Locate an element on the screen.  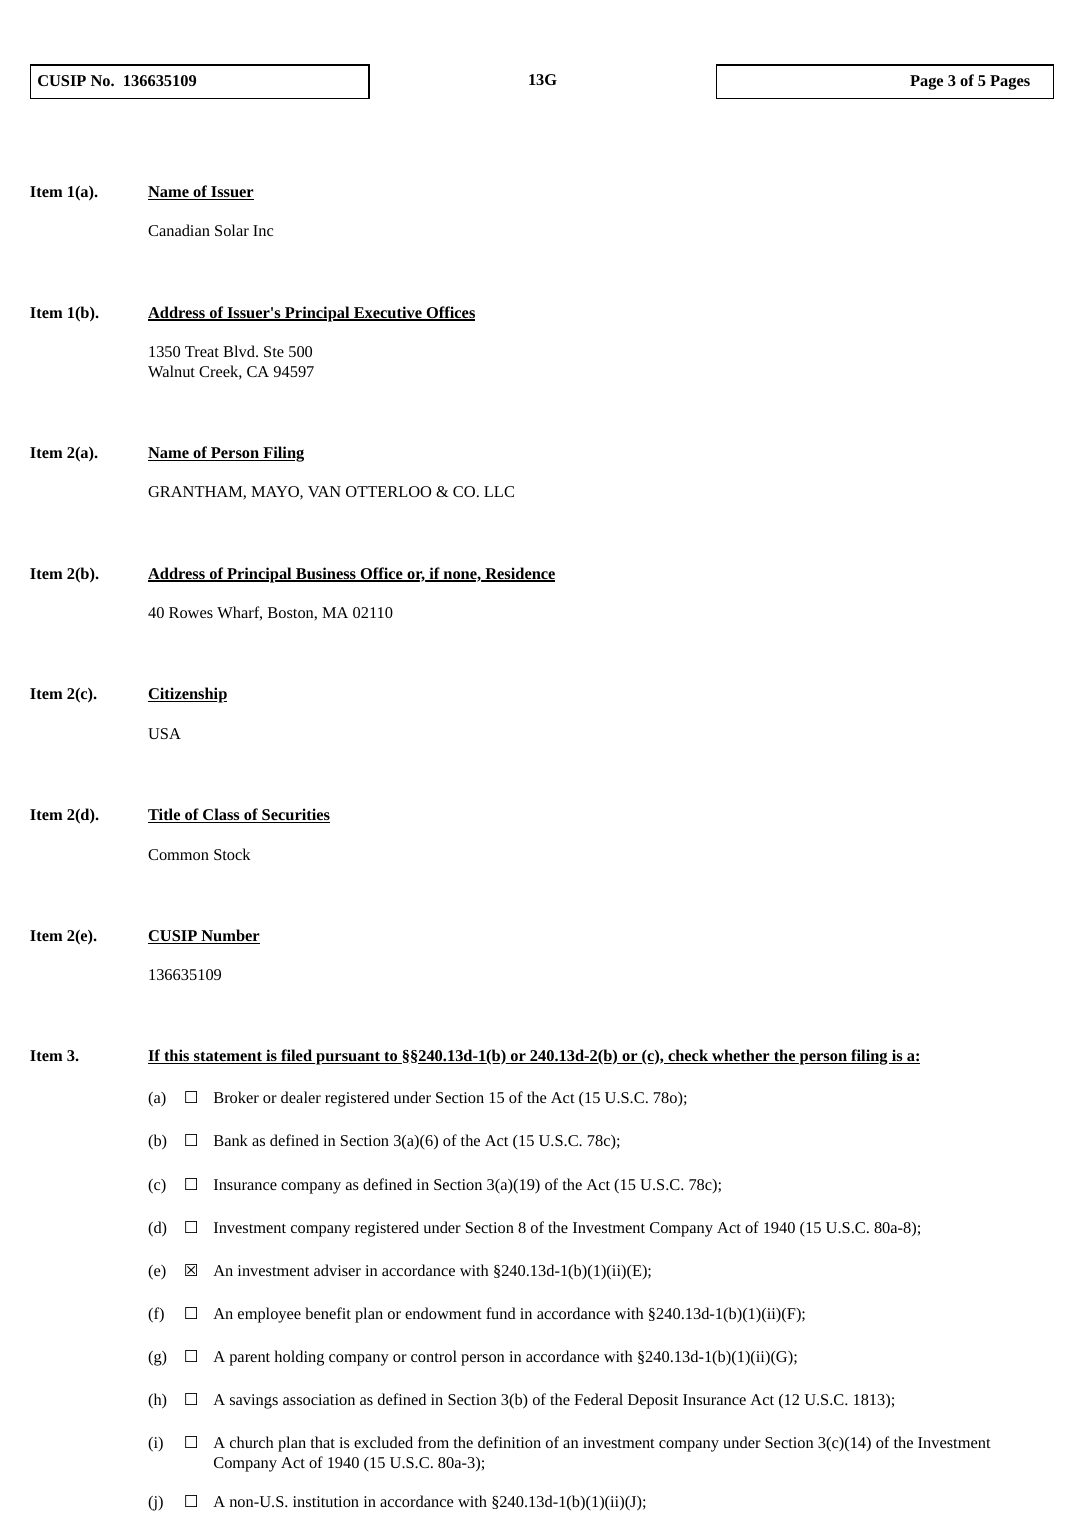
Stock is located at coordinates (232, 854).
